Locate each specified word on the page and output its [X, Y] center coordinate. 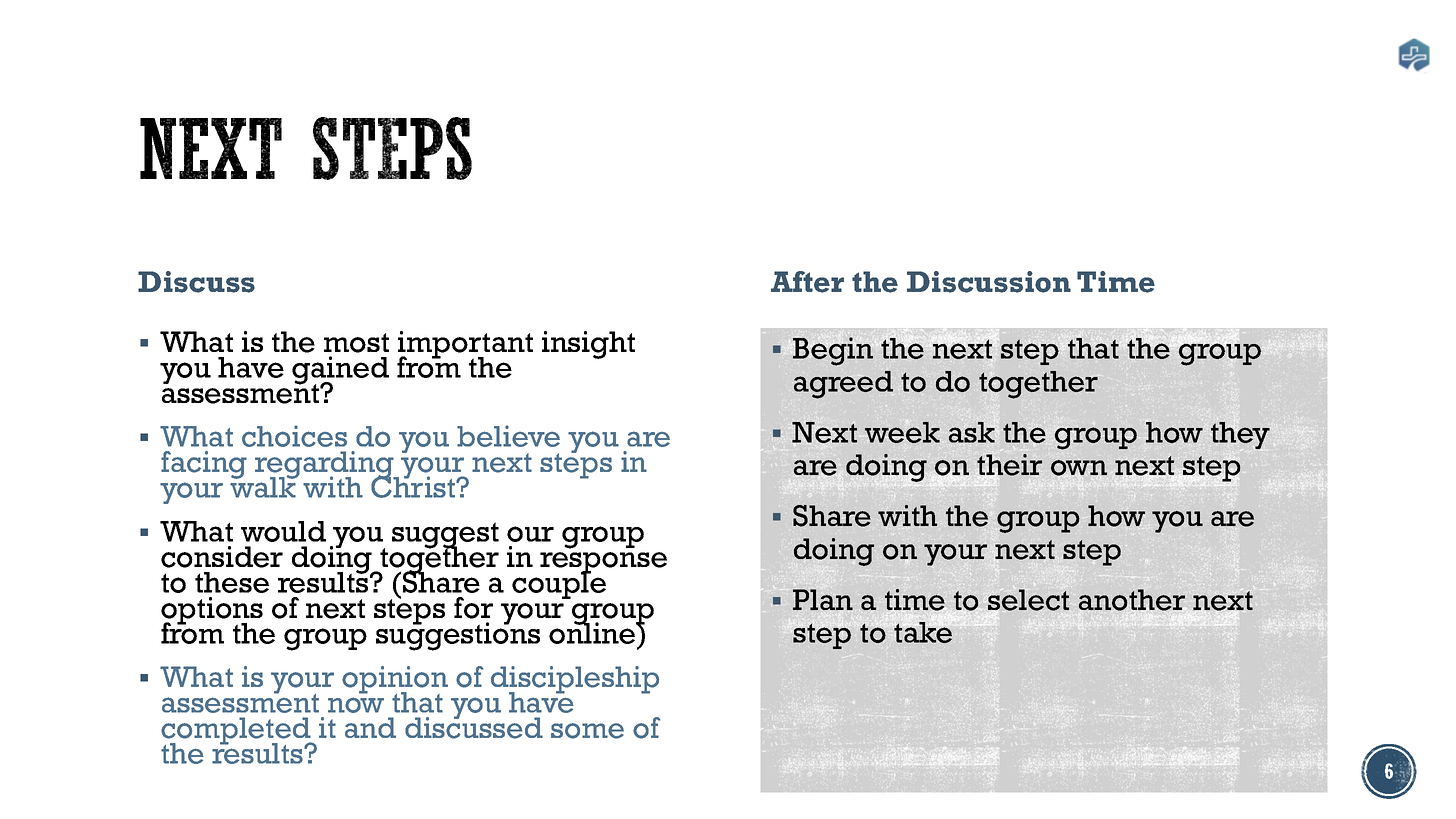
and [370, 727]
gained [340, 371]
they [1240, 435]
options [212, 612]
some [587, 731]
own [1079, 468]
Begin [833, 351]
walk [264, 486]
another [1132, 600]
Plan [823, 599]
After [807, 282]
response [603, 564]
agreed [843, 385]
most [356, 343]
